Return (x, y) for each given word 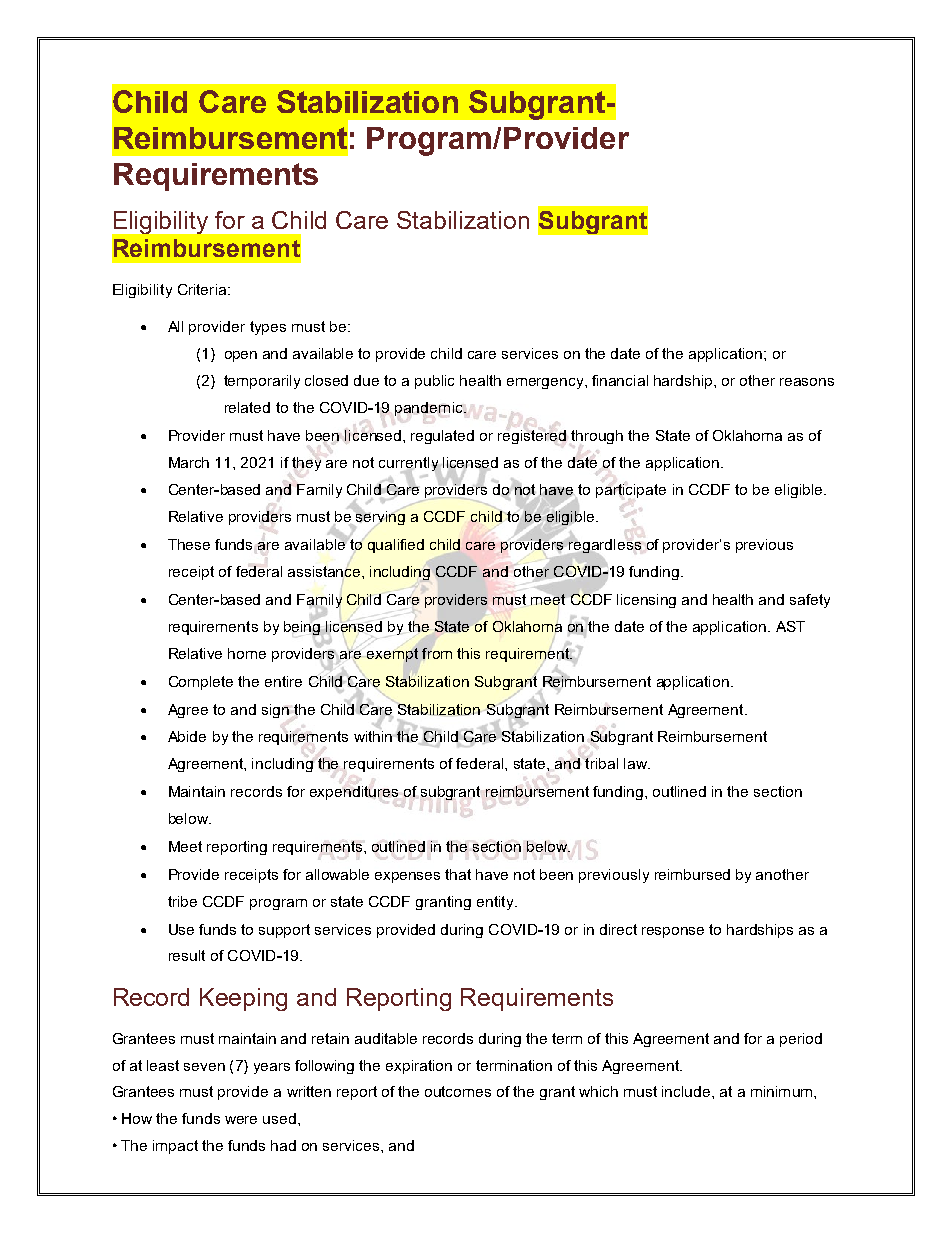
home (247, 653)
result (187, 955)
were (241, 1120)
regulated (442, 437)
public (434, 382)
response (673, 932)
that (458, 874)
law (636, 763)
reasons (807, 382)
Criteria (203, 289)
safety (810, 601)
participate (631, 492)
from (437, 653)
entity (496, 903)
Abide (187, 736)
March (189, 462)
